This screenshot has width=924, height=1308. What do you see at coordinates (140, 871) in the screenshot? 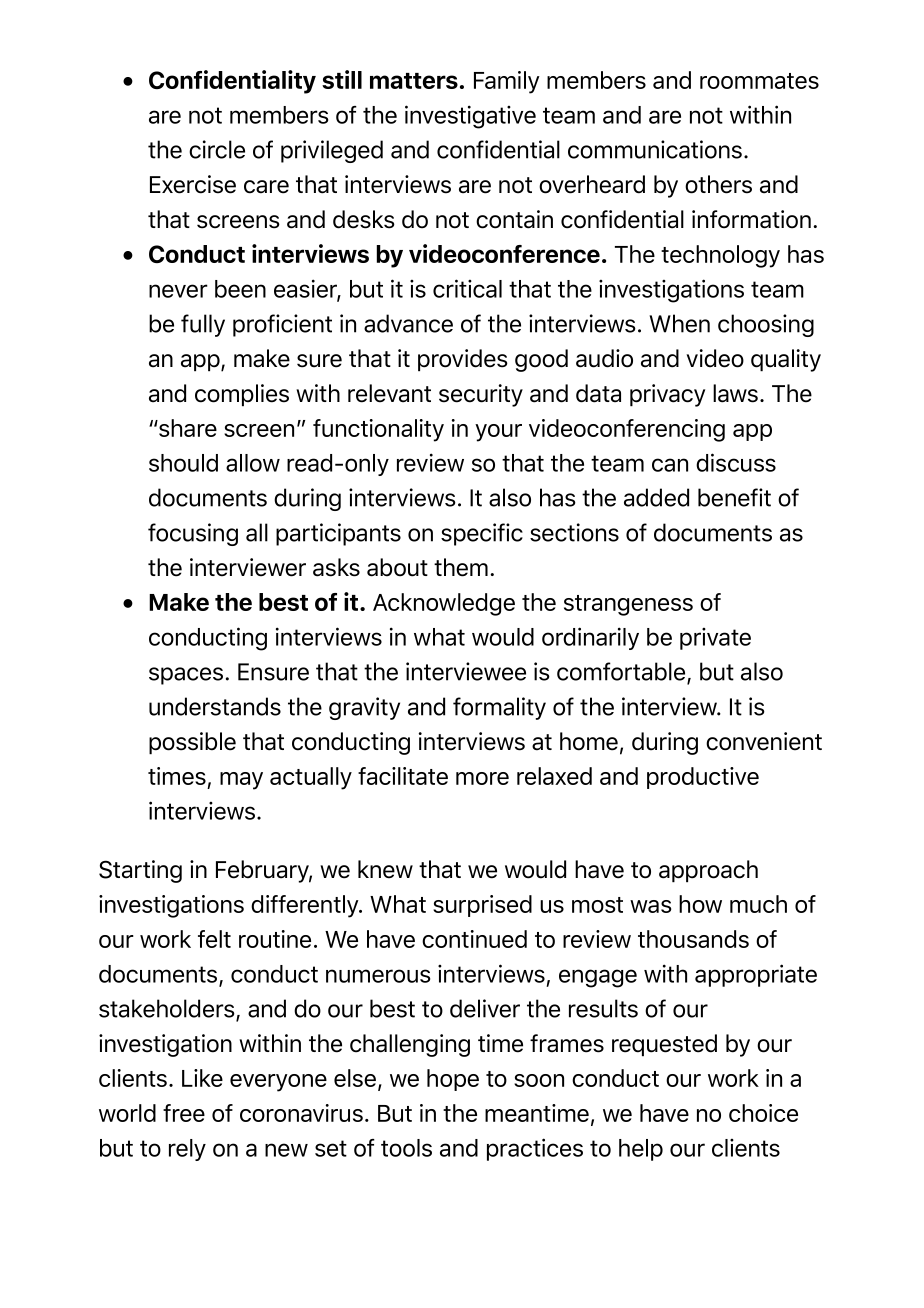
I see `Starting` at bounding box center [140, 871].
